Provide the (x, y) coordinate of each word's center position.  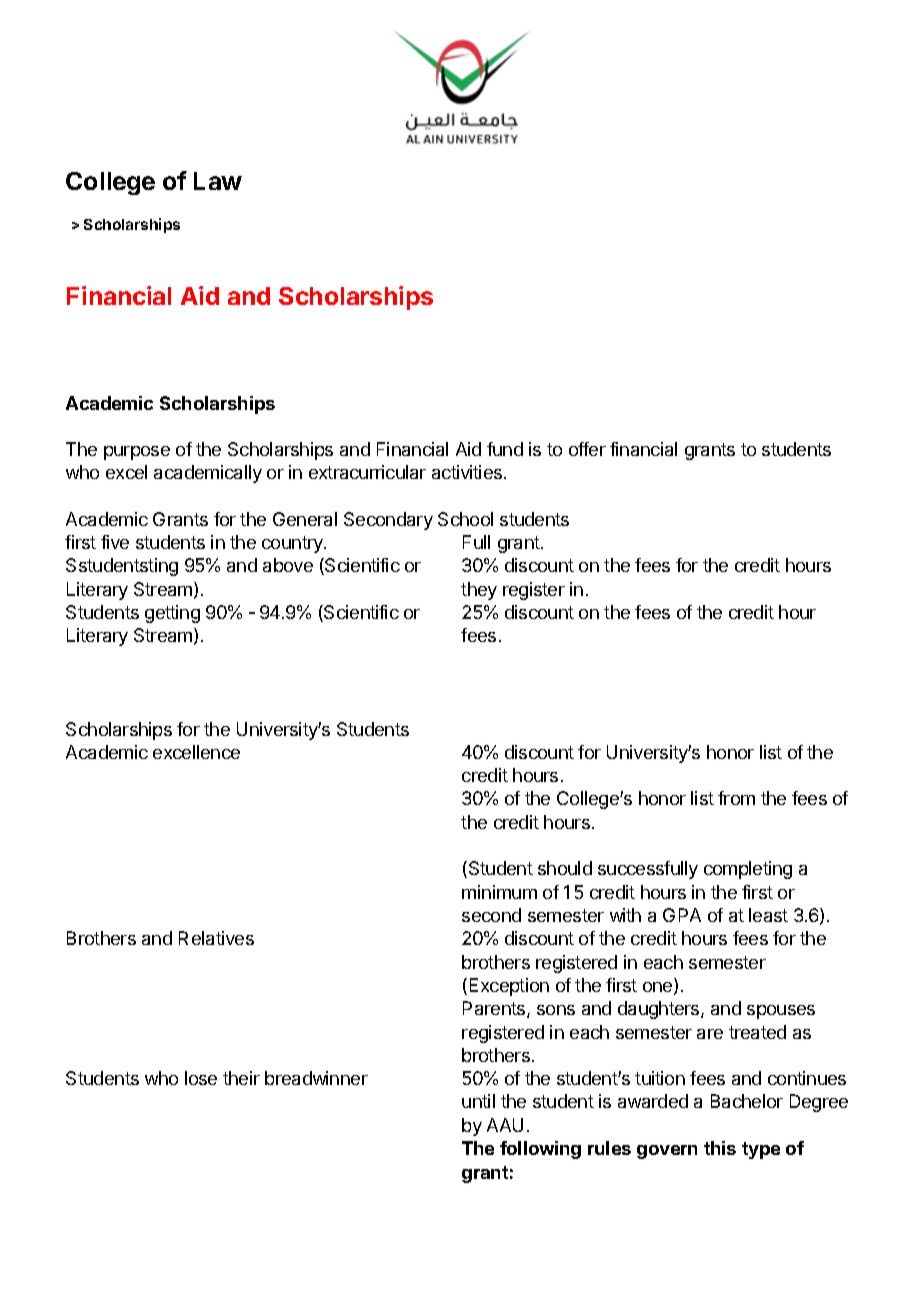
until (478, 1101)
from (736, 798)
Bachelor (747, 1101)
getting (172, 614)
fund (505, 449)
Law (218, 181)
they (479, 591)
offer (587, 449)
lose (201, 1078)
